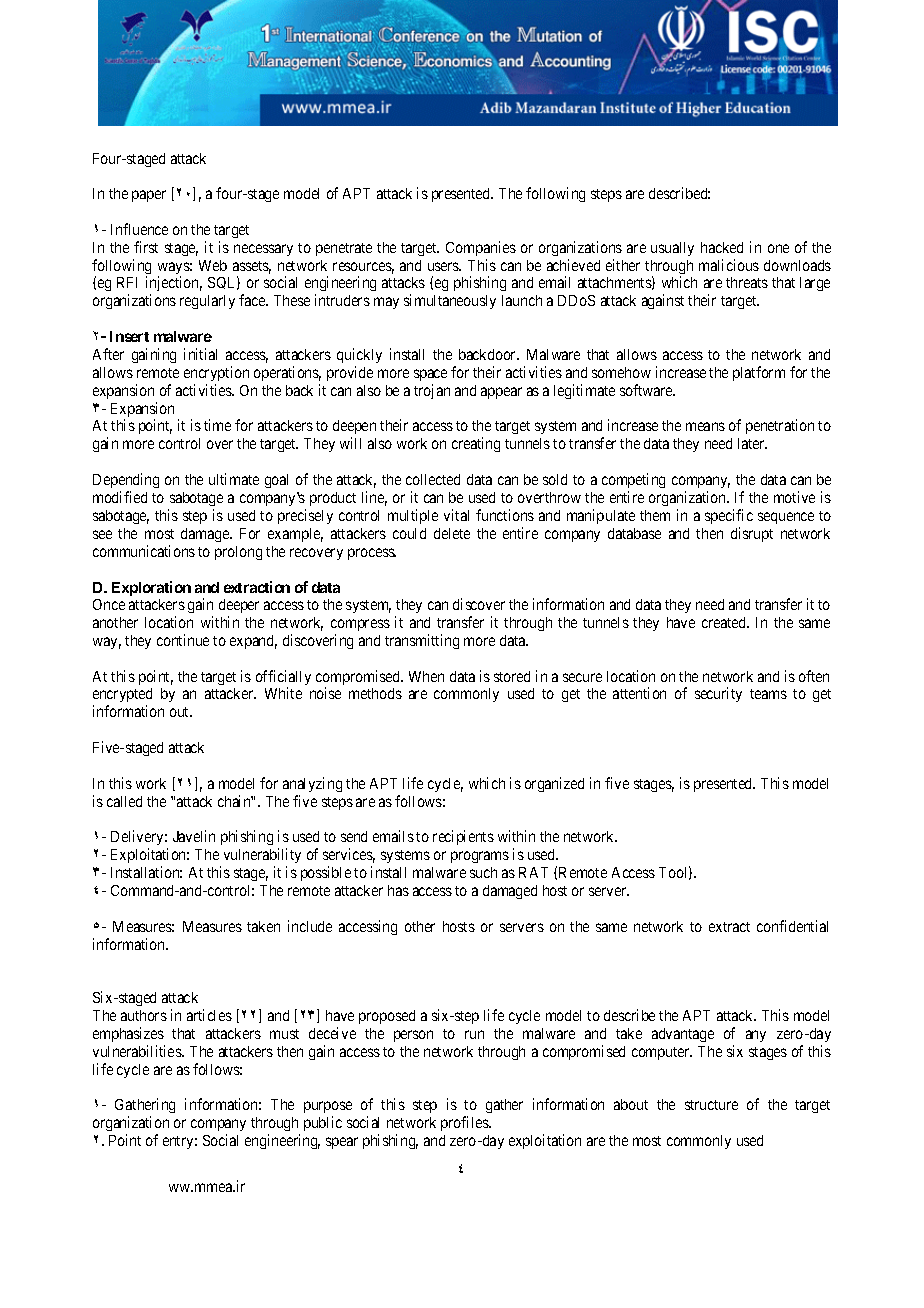 This screenshot has width=924, height=1308. What do you see at coordinates (792, 926) in the screenshot?
I see `confidential` at bounding box center [792, 926].
